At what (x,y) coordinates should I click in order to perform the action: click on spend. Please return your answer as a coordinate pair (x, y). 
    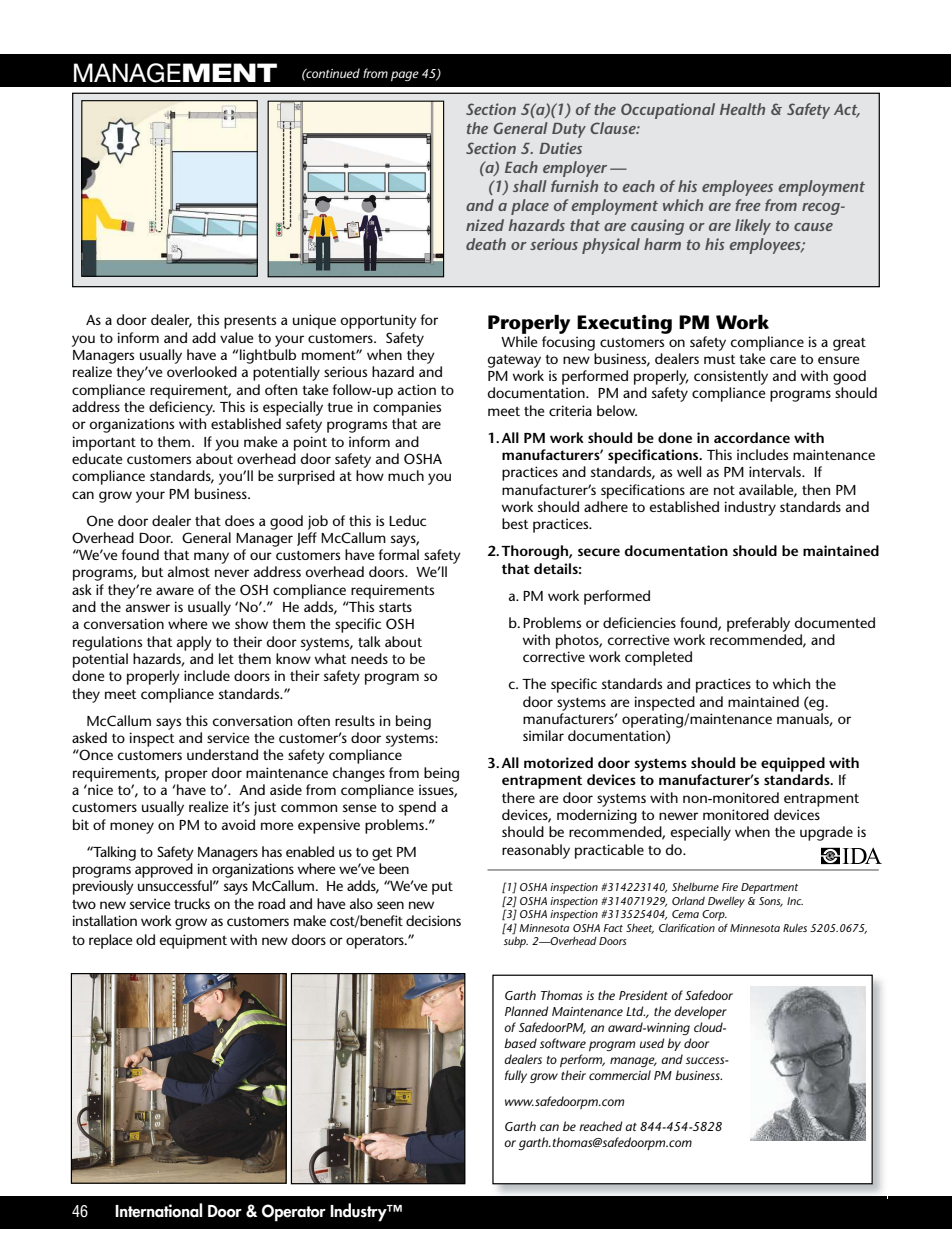
    Looking at the image, I should click on (417, 808).
